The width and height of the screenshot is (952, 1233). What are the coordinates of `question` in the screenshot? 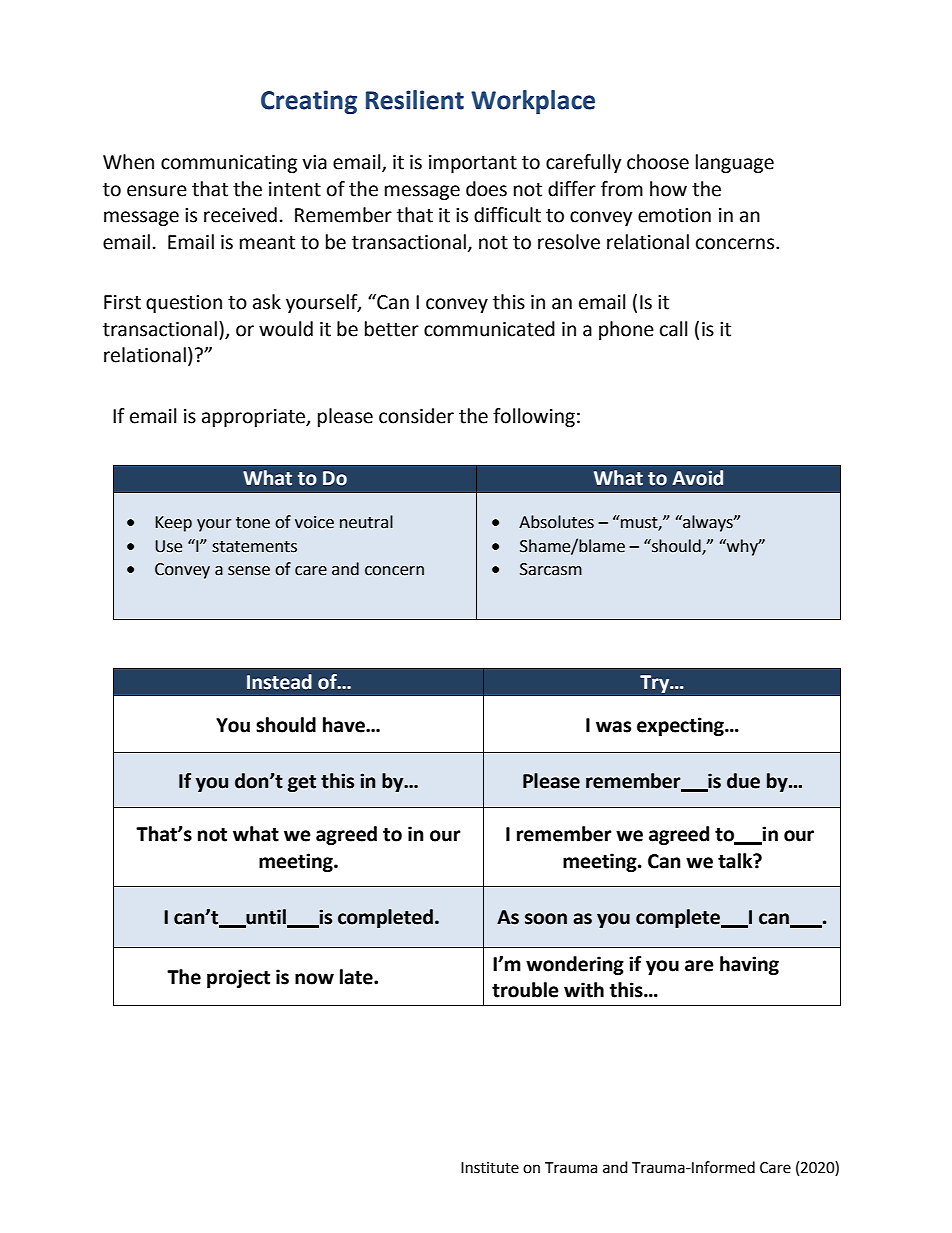 It's located at (184, 304).
